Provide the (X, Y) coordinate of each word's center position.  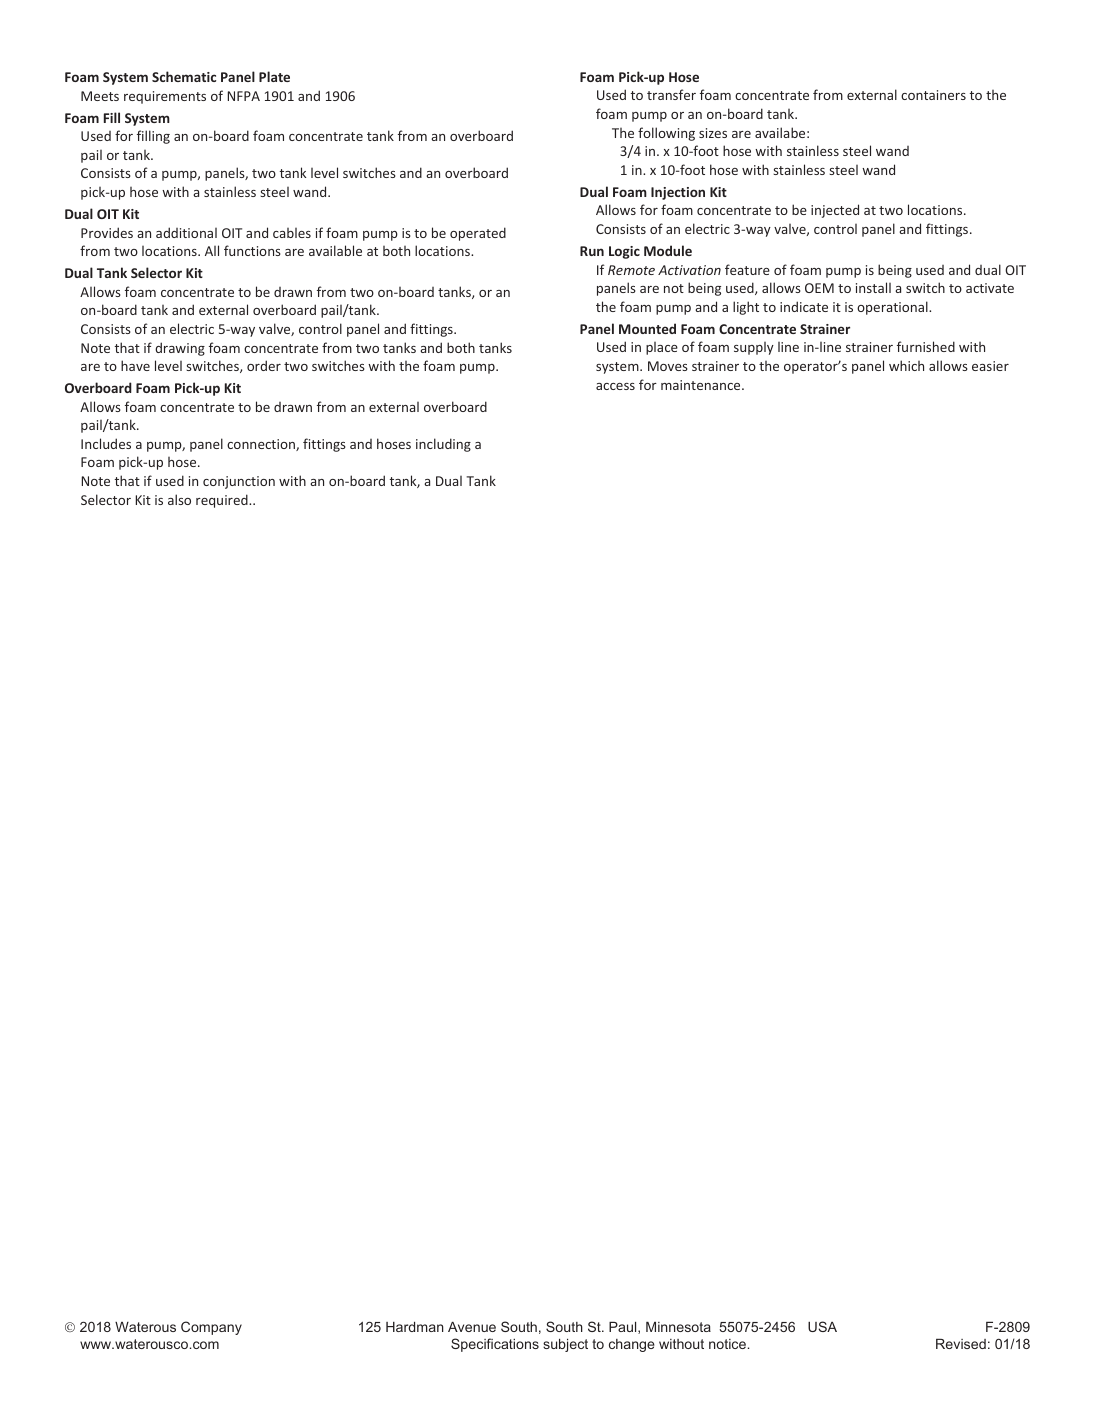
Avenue (472, 1326)
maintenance (702, 385)
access (615, 386)
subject (565, 1345)
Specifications (495, 1345)
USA (822, 1326)
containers (933, 95)
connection (262, 445)
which (906, 365)
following (666, 134)
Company (211, 1328)
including (443, 445)
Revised (961, 1343)
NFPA (243, 96)
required (223, 501)
